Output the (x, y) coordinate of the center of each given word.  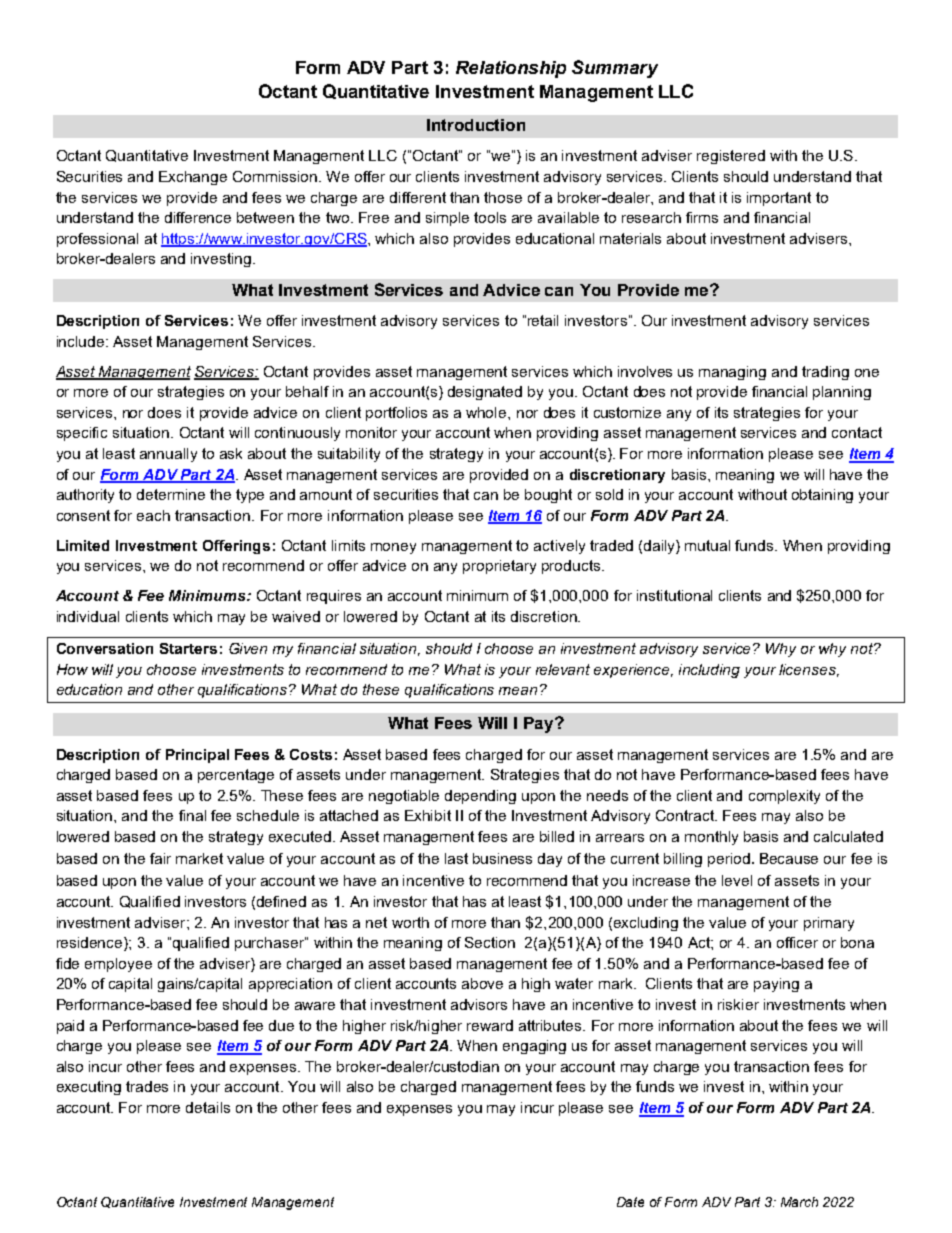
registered (731, 157)
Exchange (193, 178)
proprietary (499, 567)
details (208, 1107)
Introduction (476, 125)
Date (630, 1202)
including (709, 671)
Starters (188, 648)
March (799, 1202)
